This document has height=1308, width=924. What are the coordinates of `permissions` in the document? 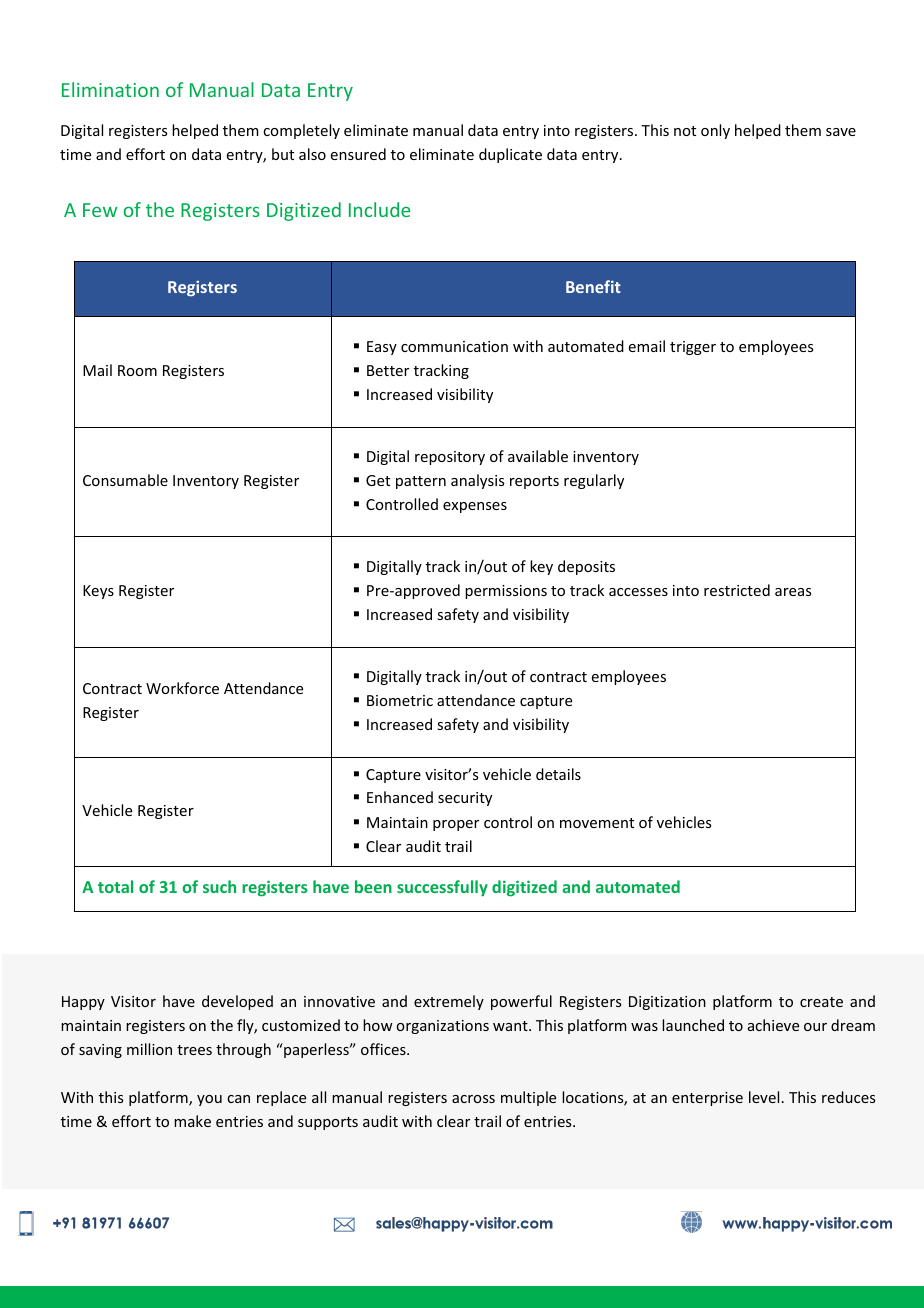 It's located at (506, 592).
